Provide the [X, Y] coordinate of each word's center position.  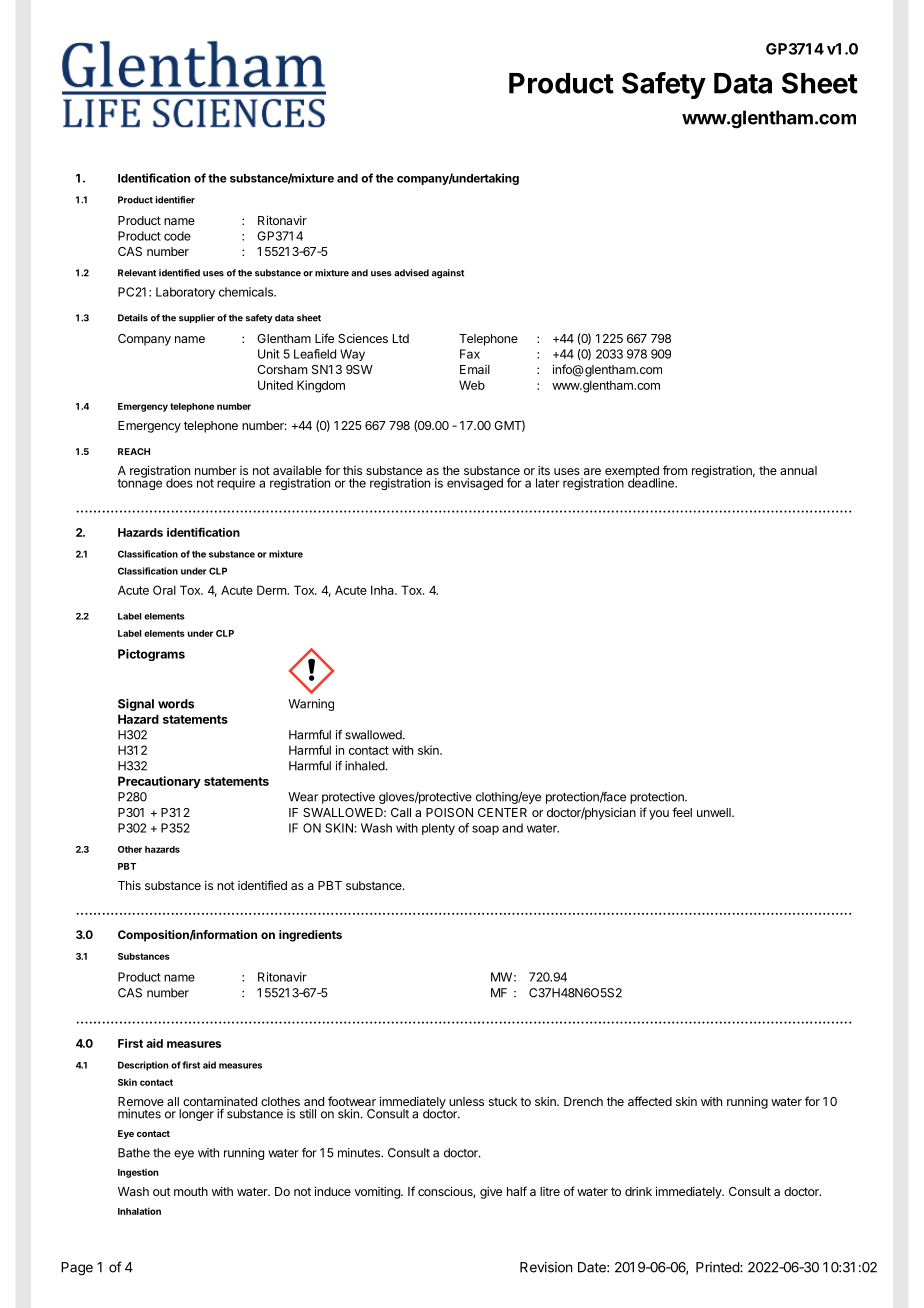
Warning [311, 705]
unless [466, 1101]
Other [130, 849]
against [448, 274]
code [177, 236]
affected [650, 1101]
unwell [715, 812]
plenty [438, 829]
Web [472, 385]
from [675, 470]
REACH [134, 451]
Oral [164, 590]
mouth [191, 1191]
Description [143, 1066]
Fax [470, 354]
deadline [652, 482]
